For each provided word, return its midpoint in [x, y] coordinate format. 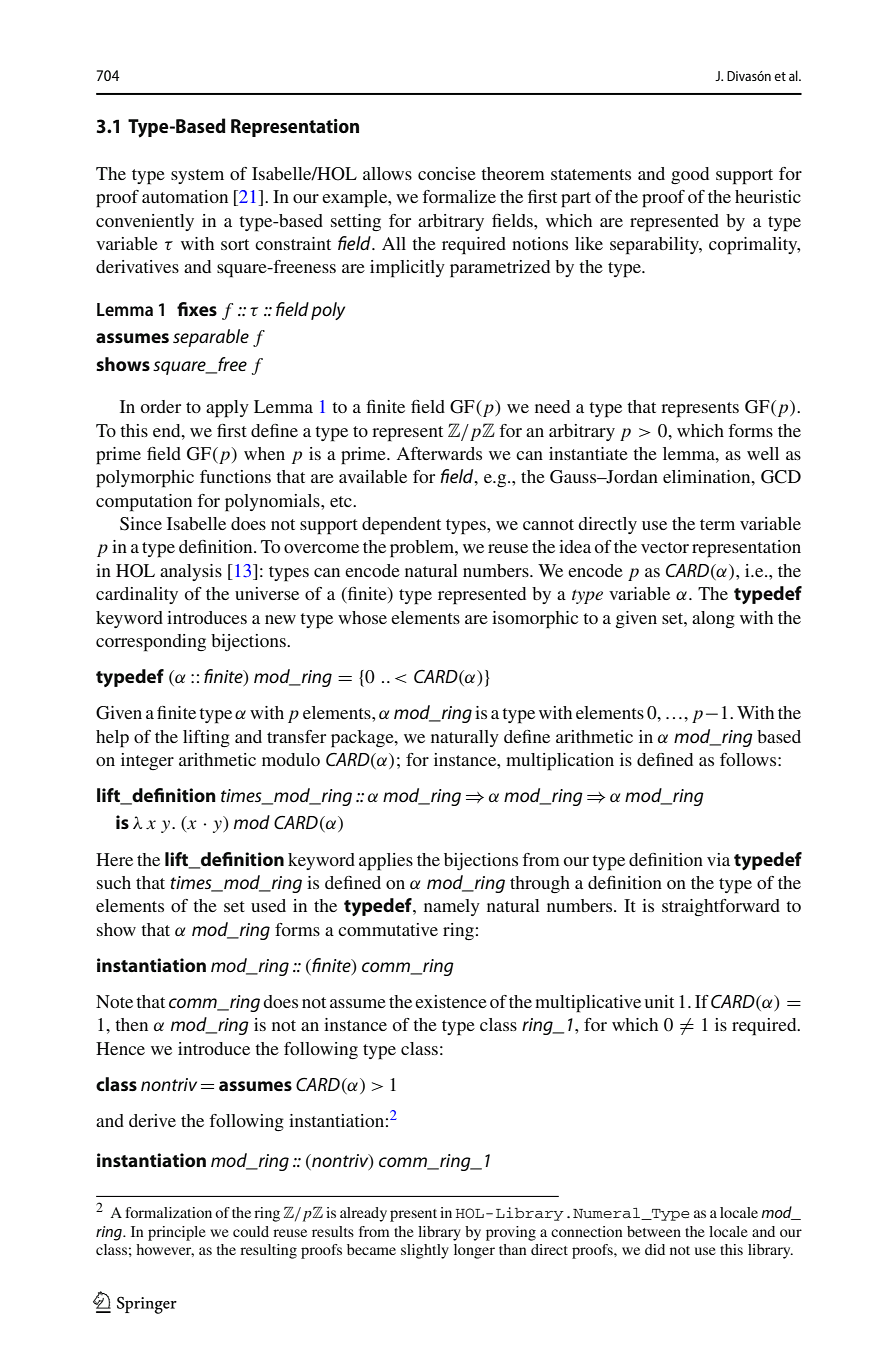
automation [185, 196]
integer [147, 761]
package [363, 739]
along [713, 619]
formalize [459, 196]
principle [177, 1233]
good [690, 175]
